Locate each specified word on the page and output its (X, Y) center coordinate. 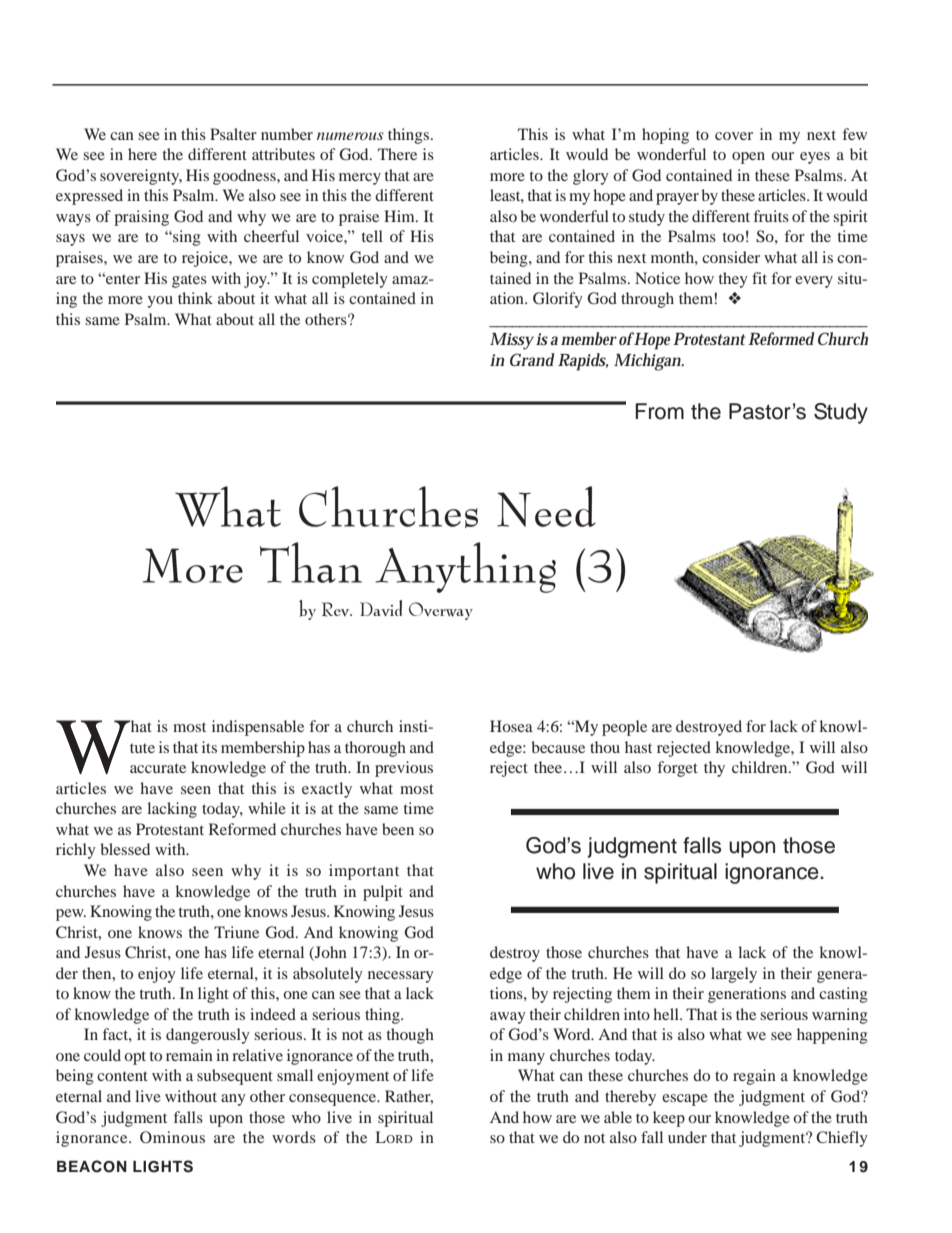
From (659, 411)
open (748, 158)
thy (714, 769)
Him (400, 216)
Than (311, 562)
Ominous (172, 1137)
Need (546, 506)
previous (404, 769)
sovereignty (141, 177)
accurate (158, 768)
